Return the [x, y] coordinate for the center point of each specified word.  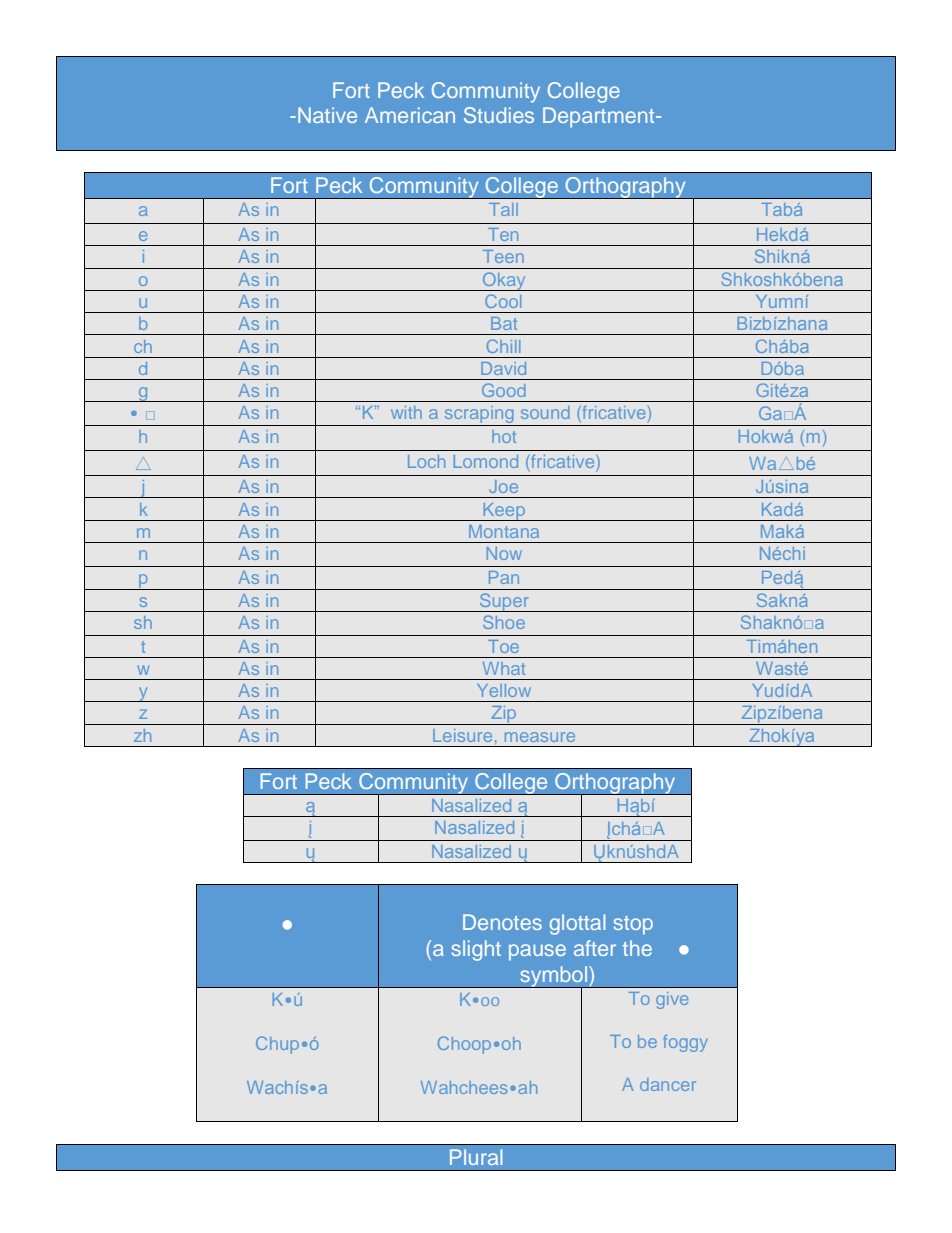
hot [504, 436]
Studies [499, 115]
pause [537, 952]
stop [633, 925]
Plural [476, 1157]
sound [545, 412]
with [406, 412]
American [410, 115]
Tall [503, 209]
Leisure [462, 735]
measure [540, 737]
